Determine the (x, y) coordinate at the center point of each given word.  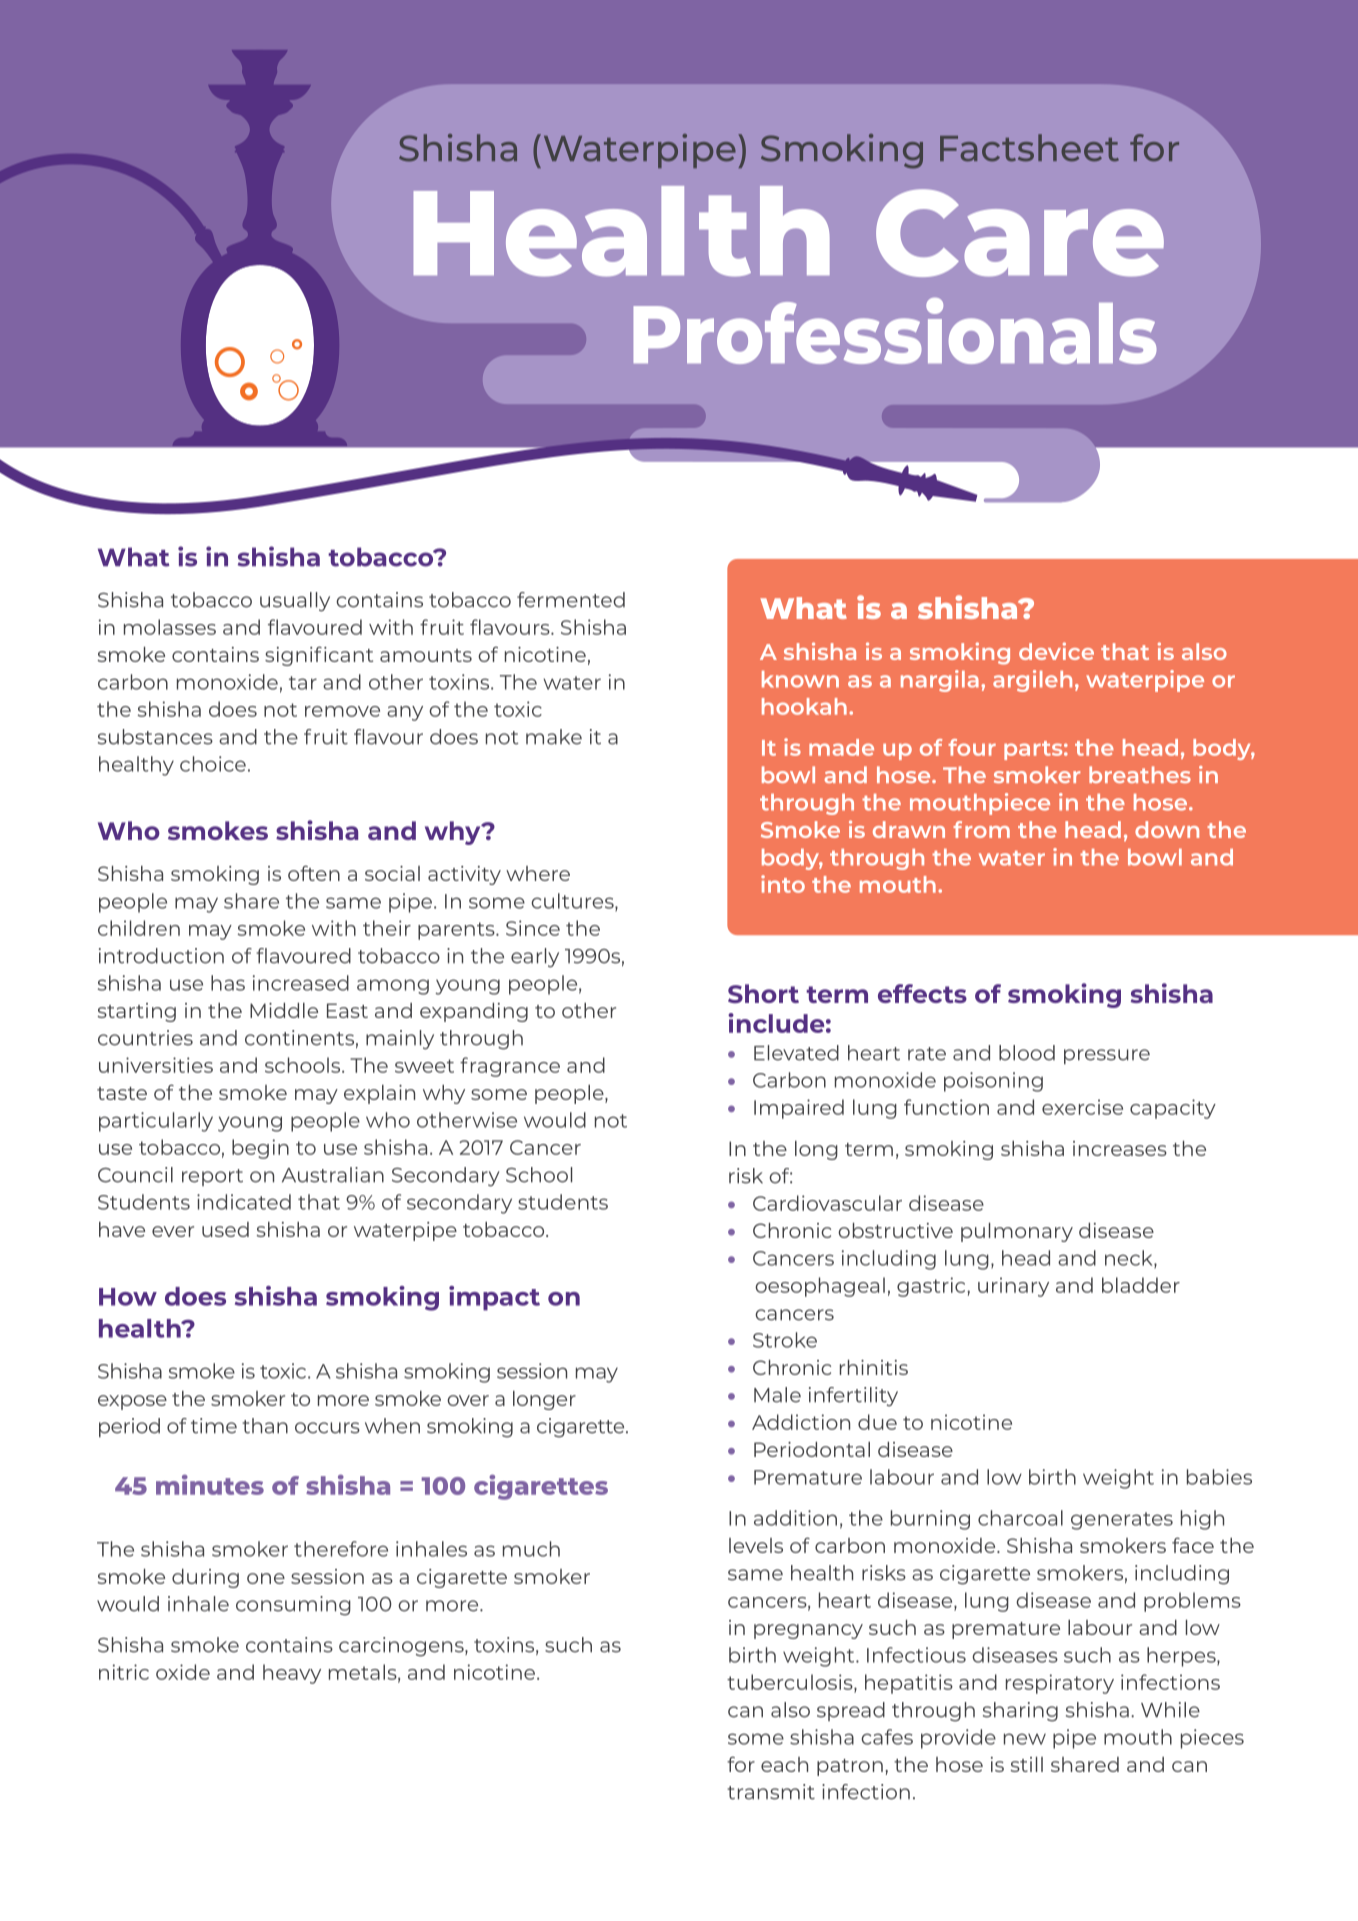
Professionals (895, 331)
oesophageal (820, 1287)
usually (295, 602)
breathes (1140, 774)
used (225, 1229)
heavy (292, 1674)
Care (1020, 233)
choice (213, 764)
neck (1130, 1259)
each (784, 1764)
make (554, 737)
